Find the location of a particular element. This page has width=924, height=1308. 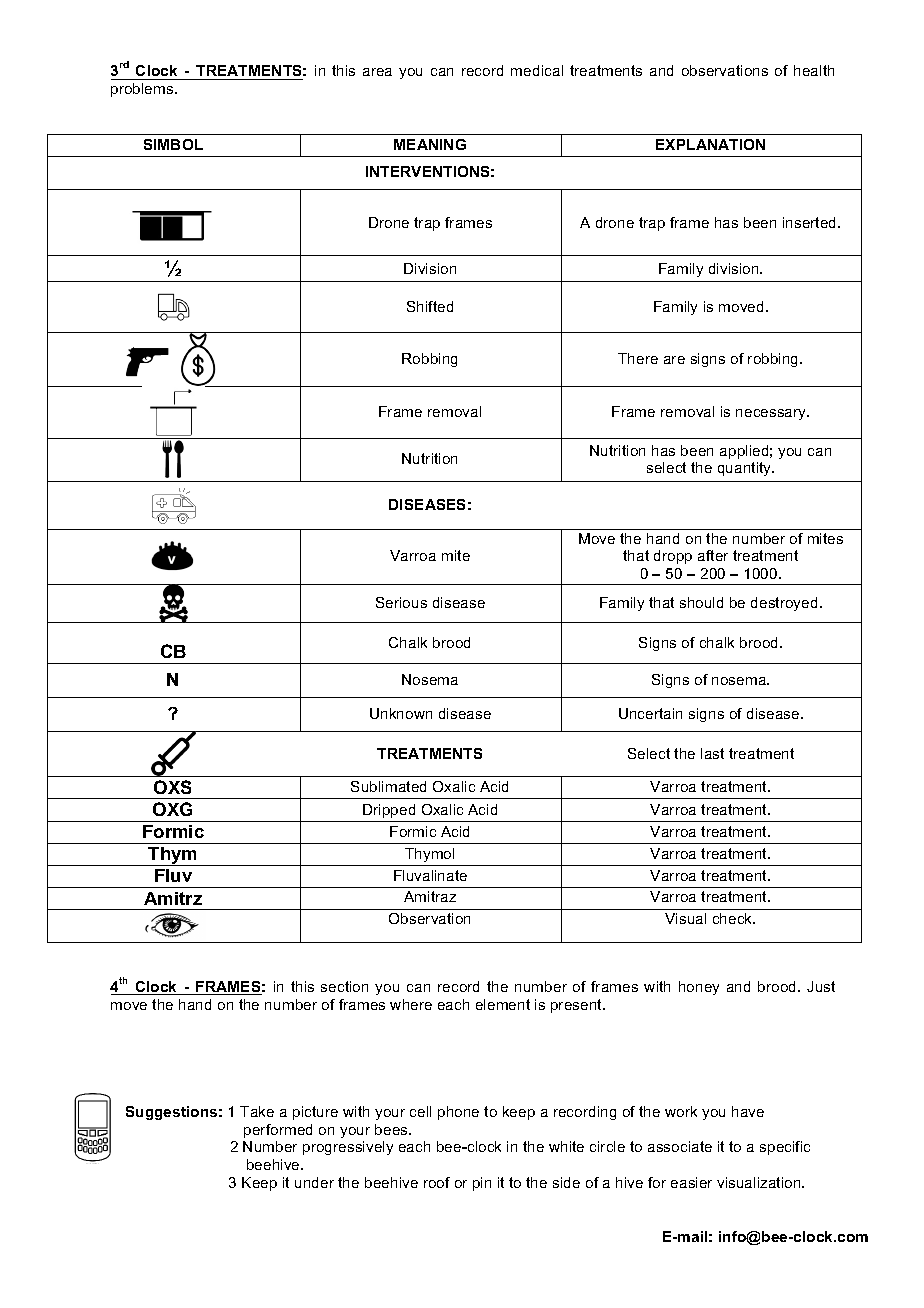

problems is located at coordinates (143, 90).
